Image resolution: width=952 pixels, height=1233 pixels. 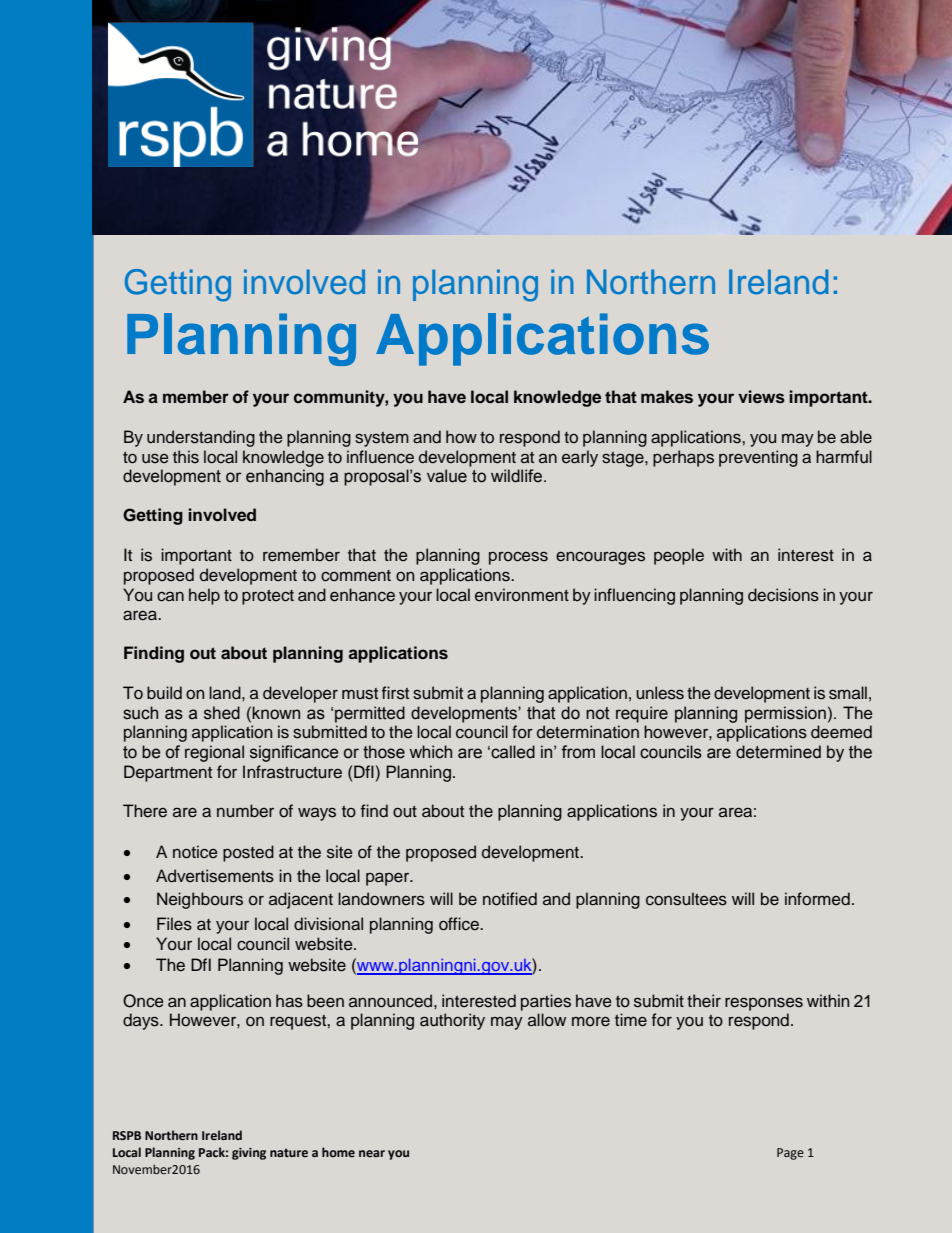 What do you see at coordinates (201, 438) in the screenshot?
I see `understanding` at bounding box center [201, 438].
